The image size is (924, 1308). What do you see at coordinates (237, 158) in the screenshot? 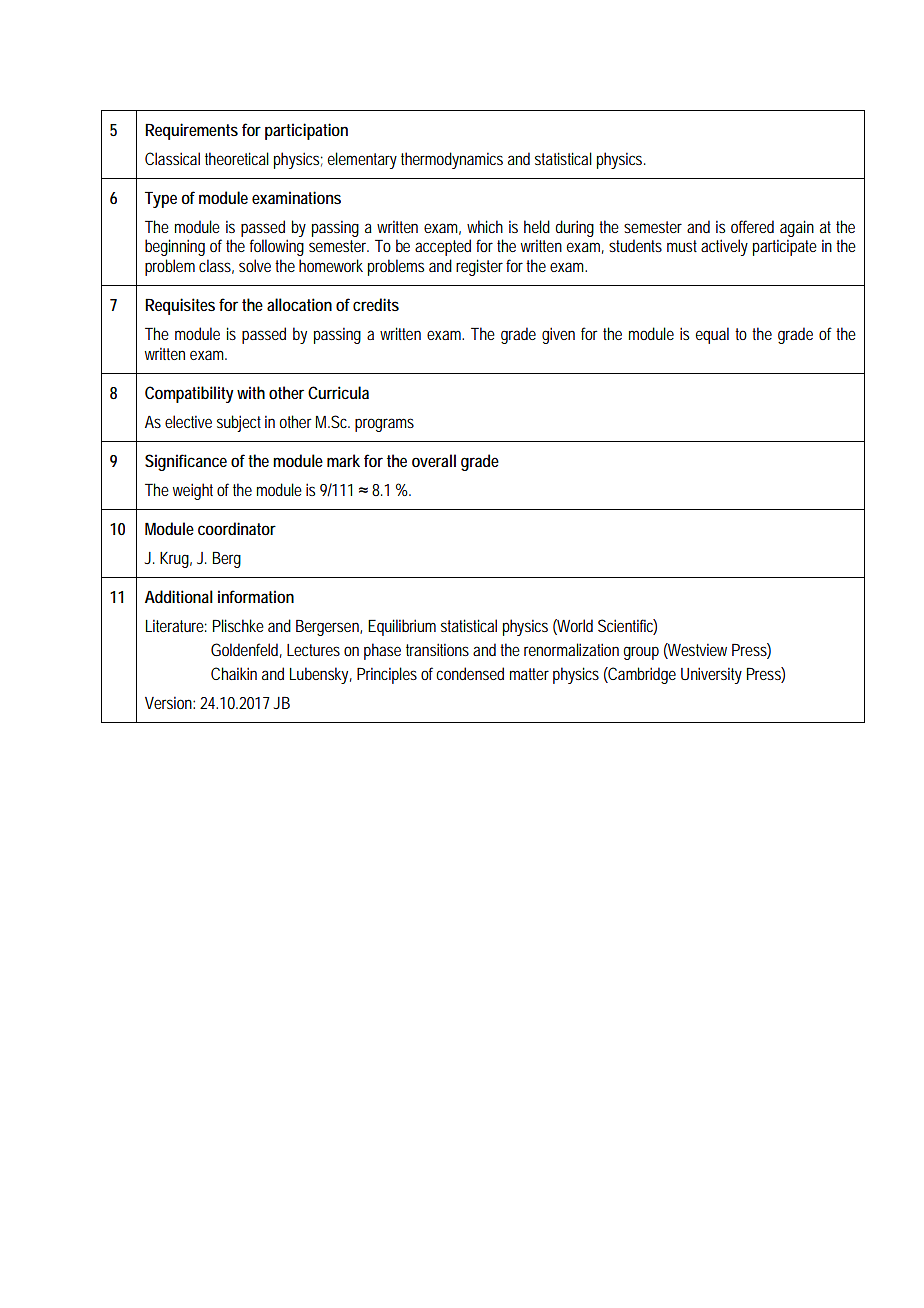
I see `theoretical` at bounding box center [237, 158].
